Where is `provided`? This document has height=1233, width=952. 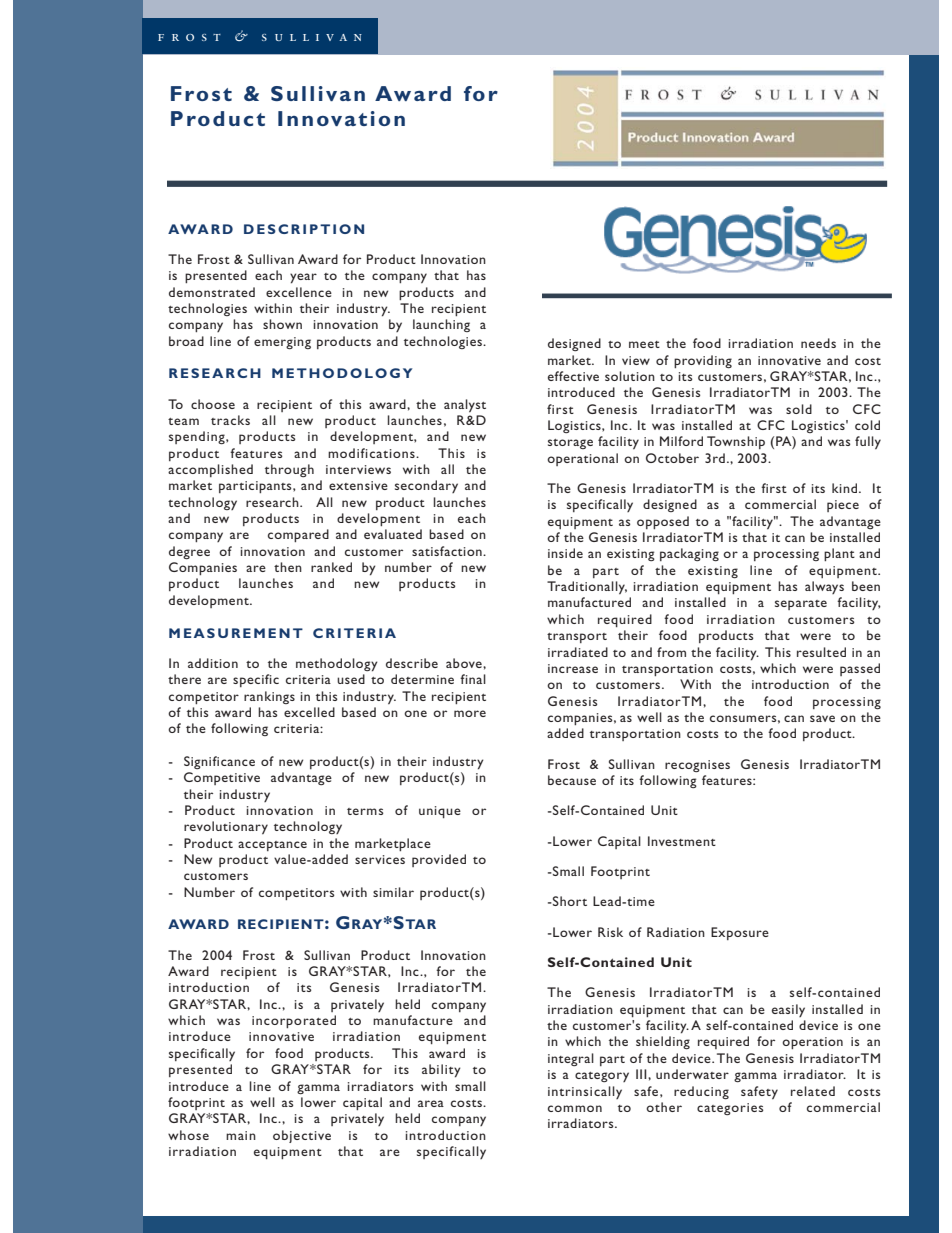 provided is located at coordinates (439, 860).
